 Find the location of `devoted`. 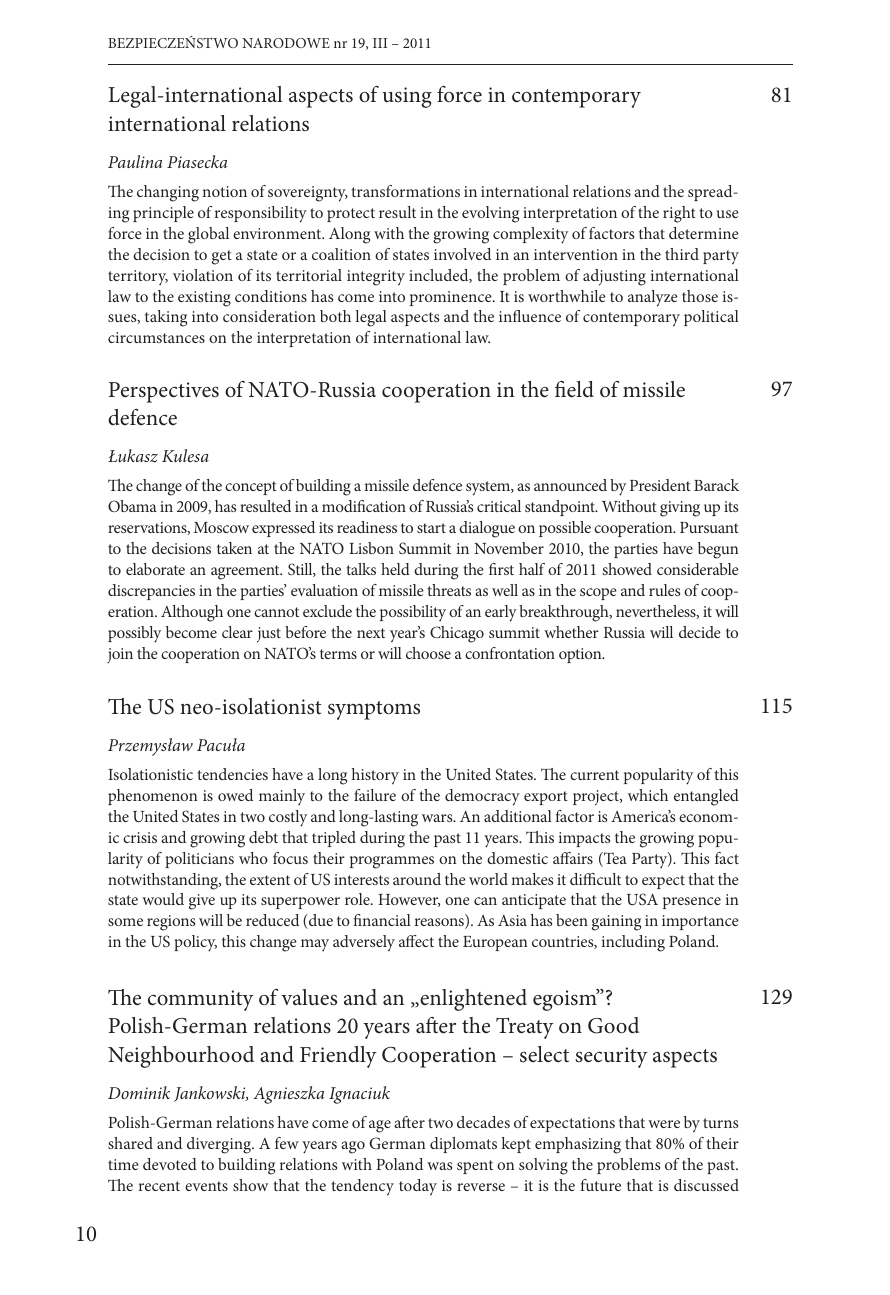

devoted is located at coordinates (170, 1164).
